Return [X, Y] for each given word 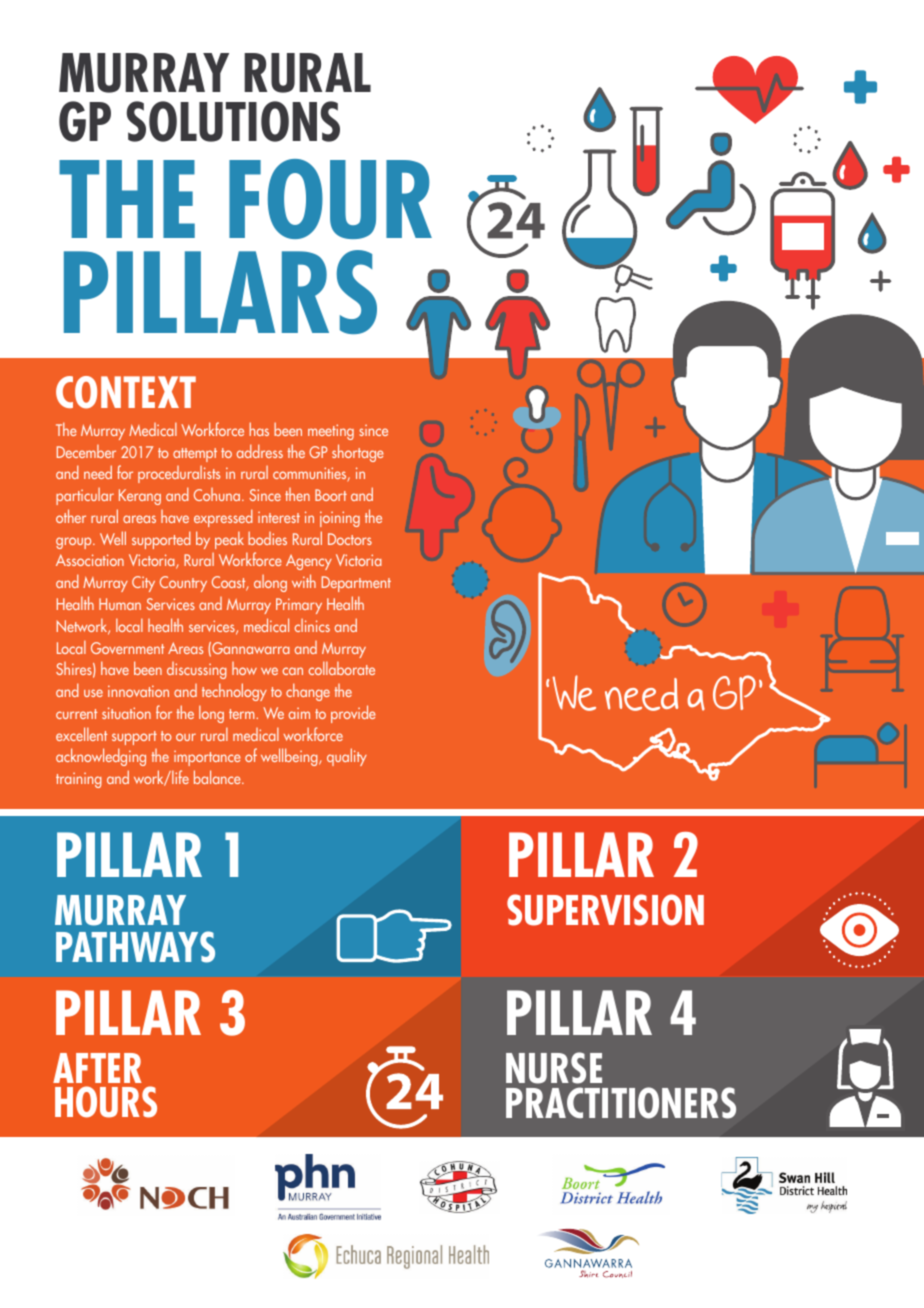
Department [356, 584]
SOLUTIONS [233, 121]
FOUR [330, 199]
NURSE [554, 1068]
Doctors [350, 539]
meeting [331, 432]
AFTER [97, 1068]
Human [120, 604]
